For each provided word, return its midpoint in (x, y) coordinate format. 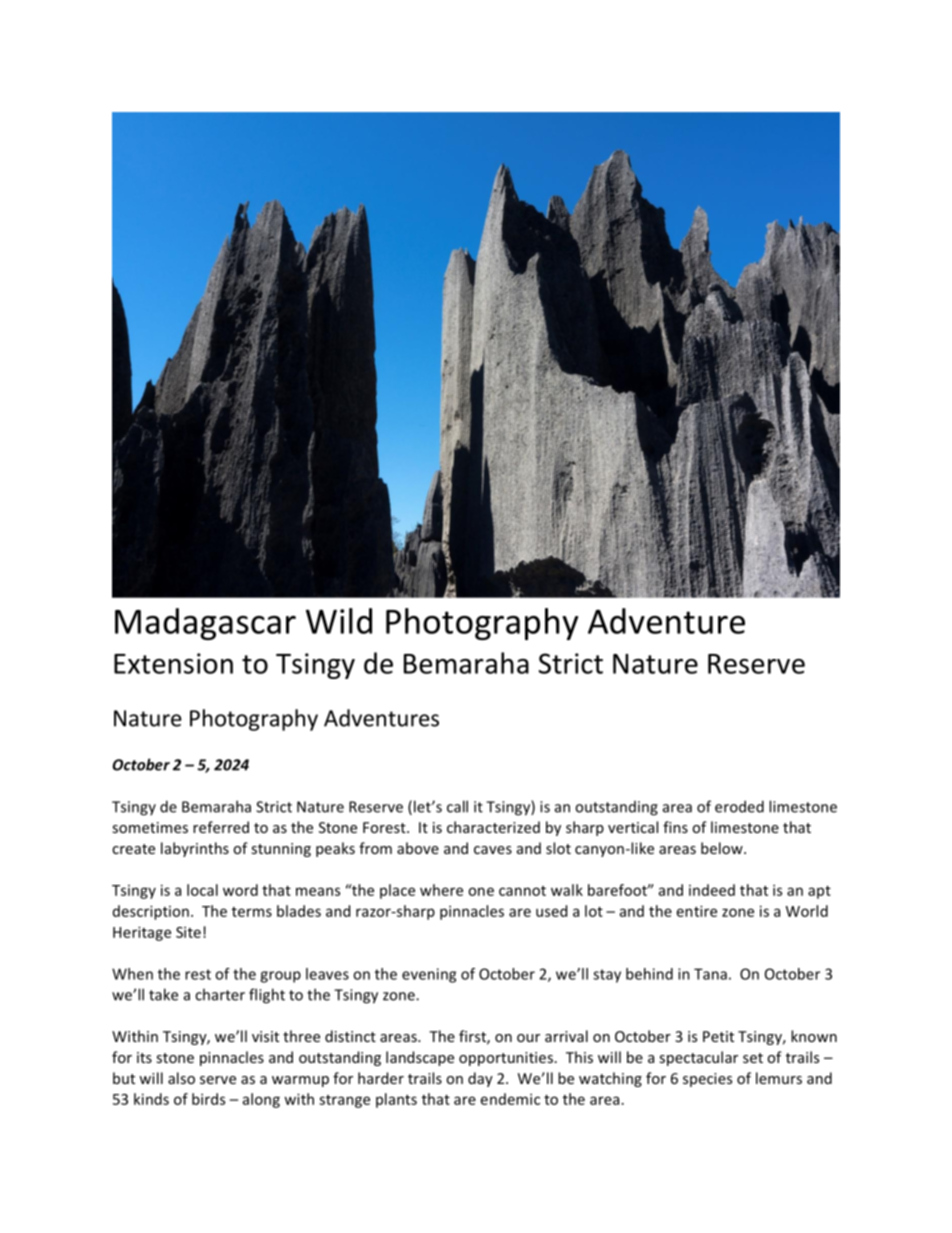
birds (208, 1099)
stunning (281, 850)
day (480, 1079)
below (723, 848)
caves (493, 850)
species (707, 1080)
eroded (739, 806)
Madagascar (205, 624)
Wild (339, 621)
